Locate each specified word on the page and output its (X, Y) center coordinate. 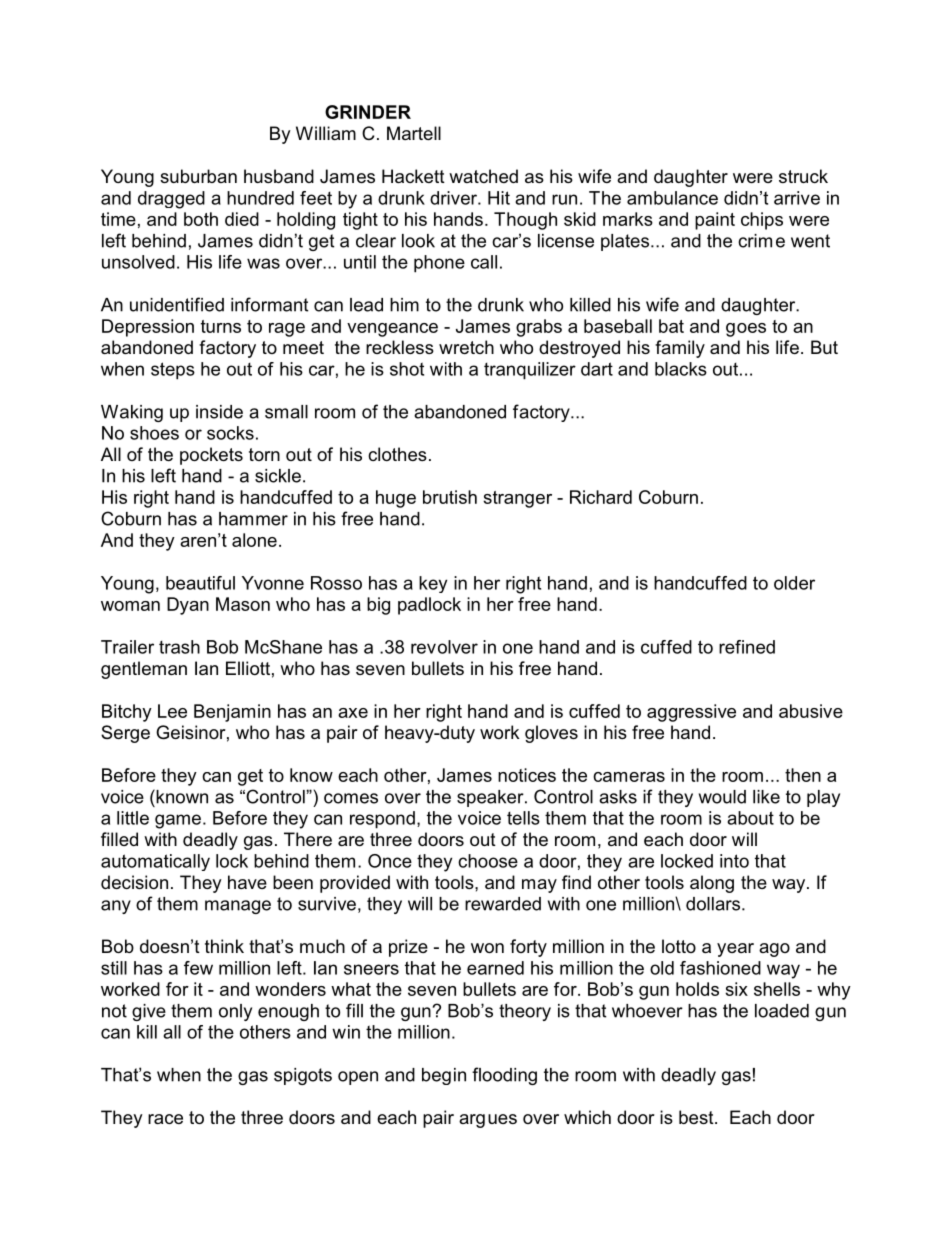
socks (230, 433)
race (165, 1119)
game (178, 821)
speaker (491, 798)
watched (483, 176)
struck (803, 176)
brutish (450, 497)
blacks (681, 369)
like (766, 797)
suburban (198, 176)
